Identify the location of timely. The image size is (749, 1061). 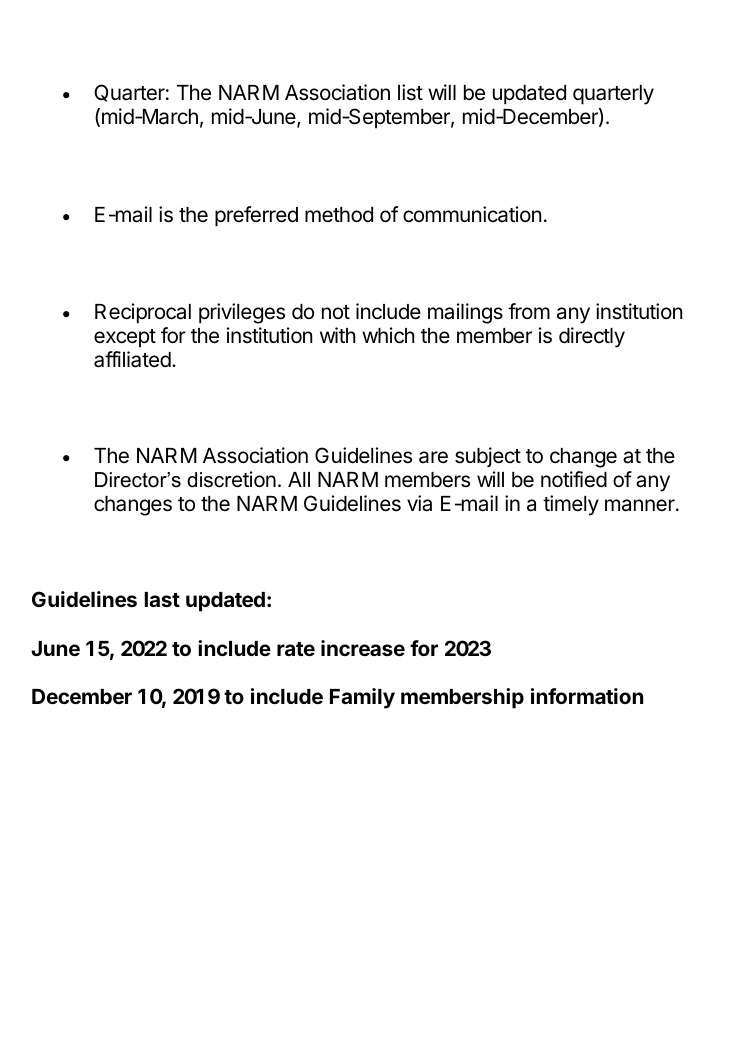
(571, 505).
